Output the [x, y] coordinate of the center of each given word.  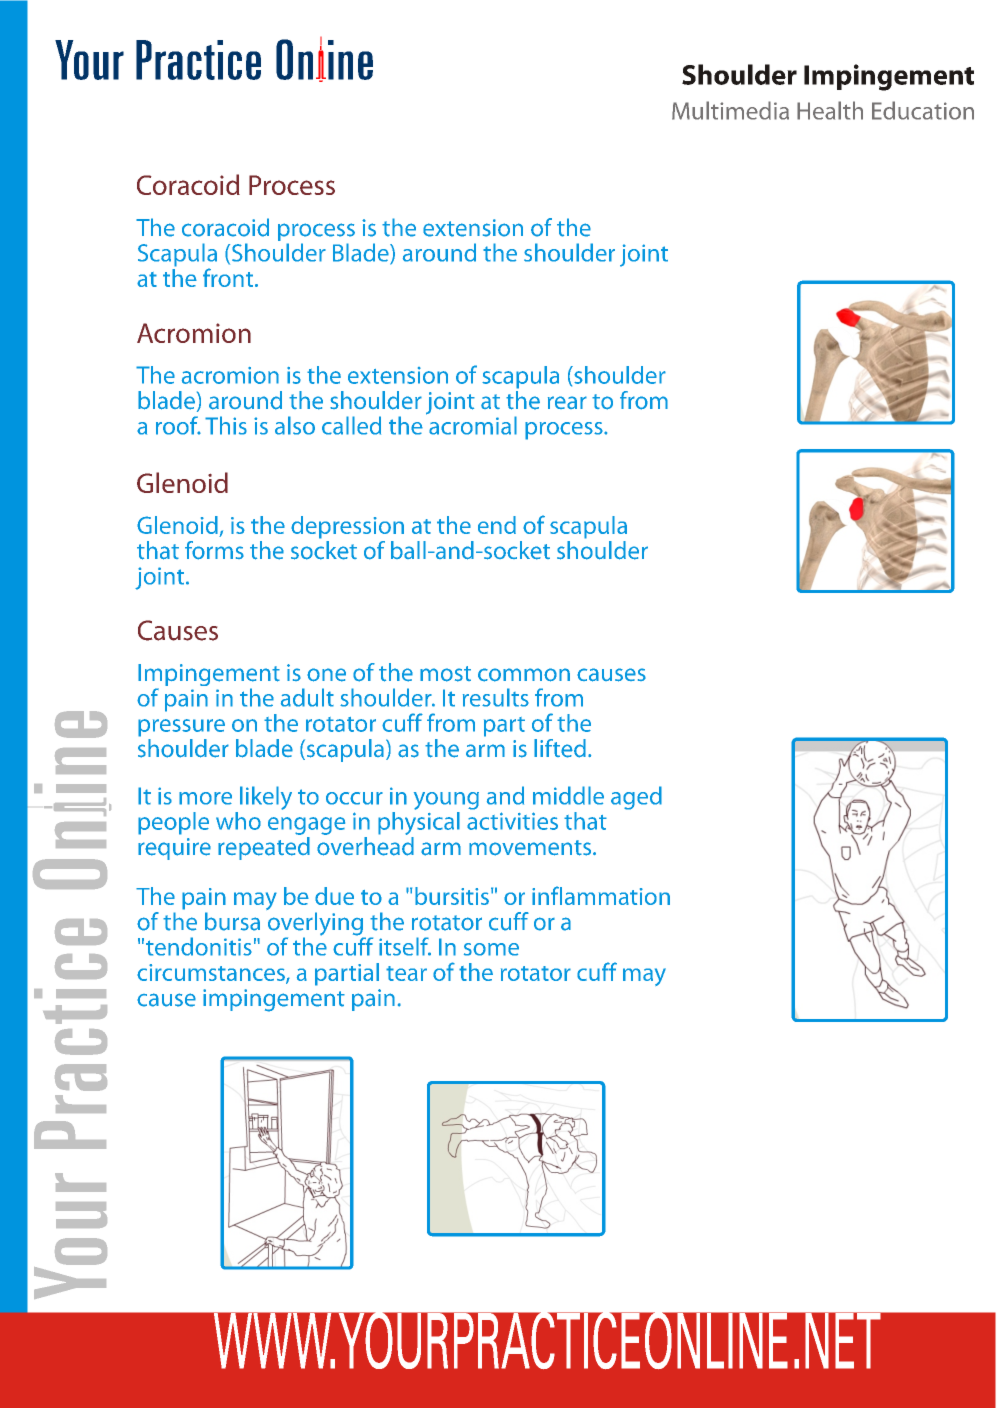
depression [347, 527]
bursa [232, 921]
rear [567, 402]
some [491, 949]
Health [830, 110]
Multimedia [730, 110]
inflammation [601, 895]
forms [214, 550]
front [229, 277]
